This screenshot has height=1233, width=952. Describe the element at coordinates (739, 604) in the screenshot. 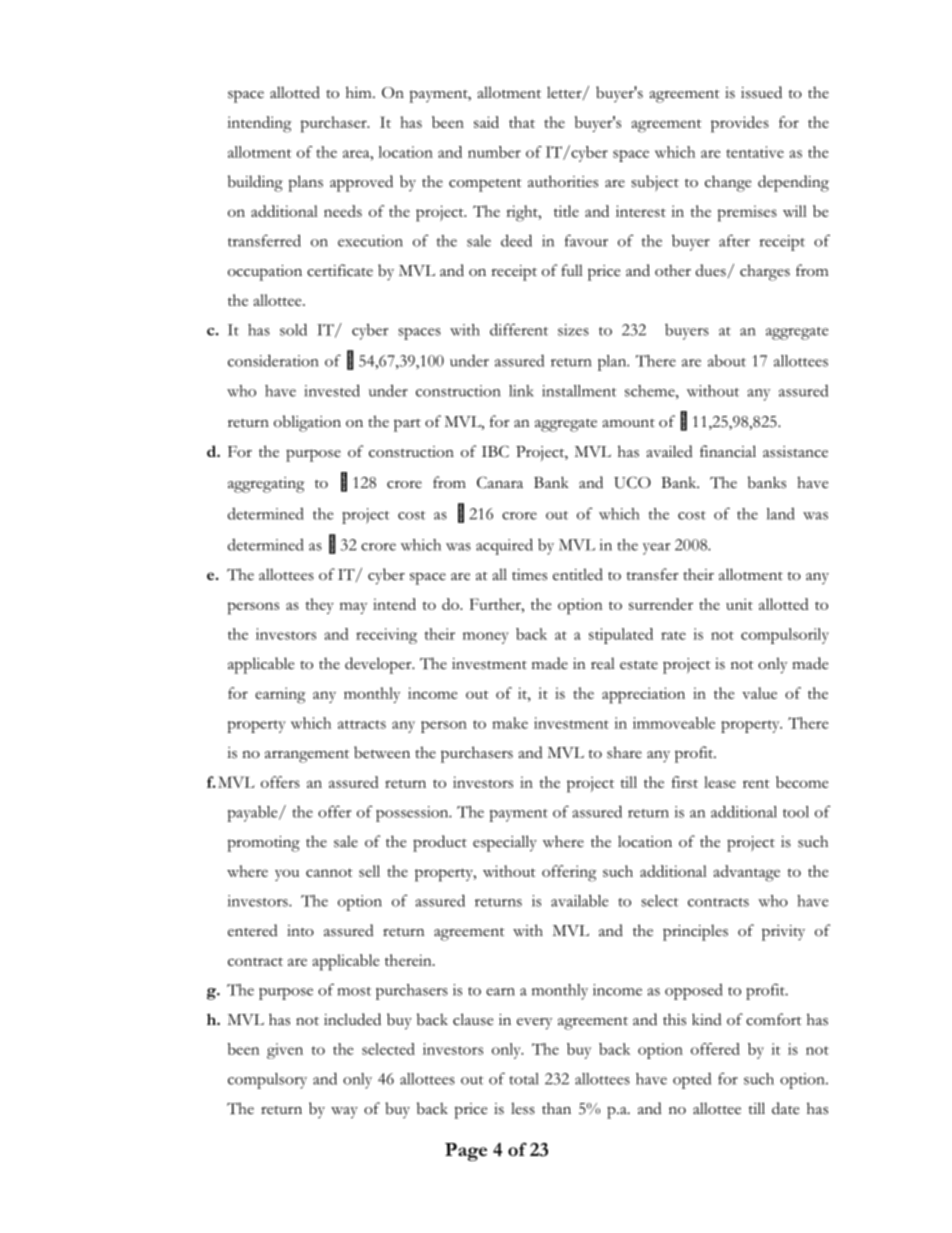

I see `unit` at that location.
